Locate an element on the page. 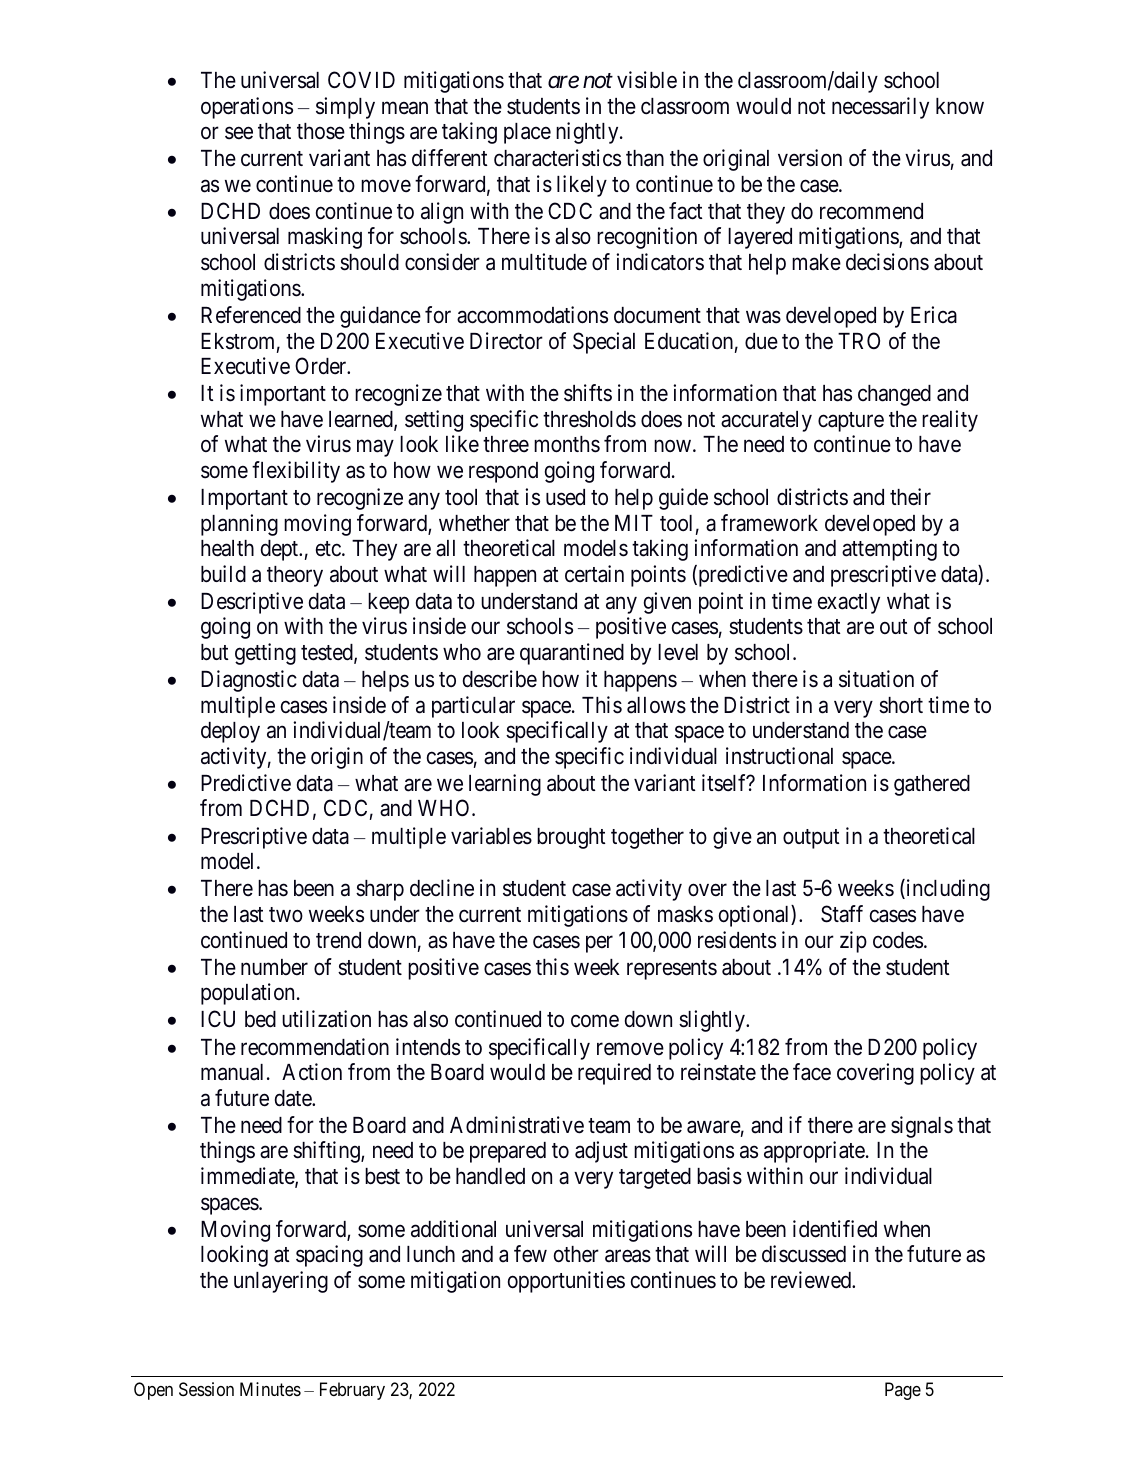 This page has width=1134, height=1467. operations is located at coordinates (247, 108).
